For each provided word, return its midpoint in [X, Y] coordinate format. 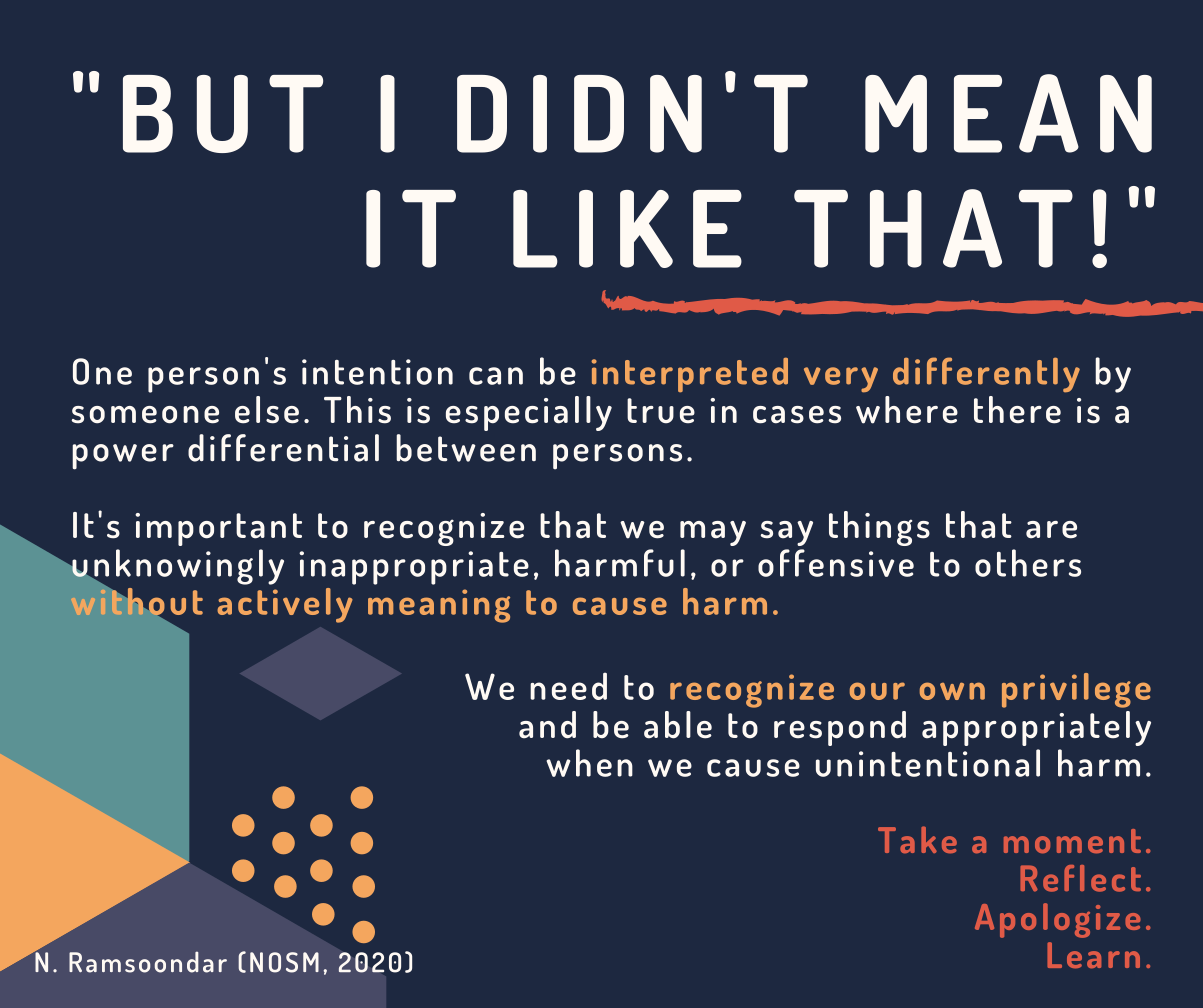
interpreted [689, 374]
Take [917, 839]
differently [986, 375]
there [1017, 410]
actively [285, 605]
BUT [223, 114]
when [589, 763]
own [952, 691]
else [267, 410]
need [568, 686]
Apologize [1058, 920]
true [661, 411]
